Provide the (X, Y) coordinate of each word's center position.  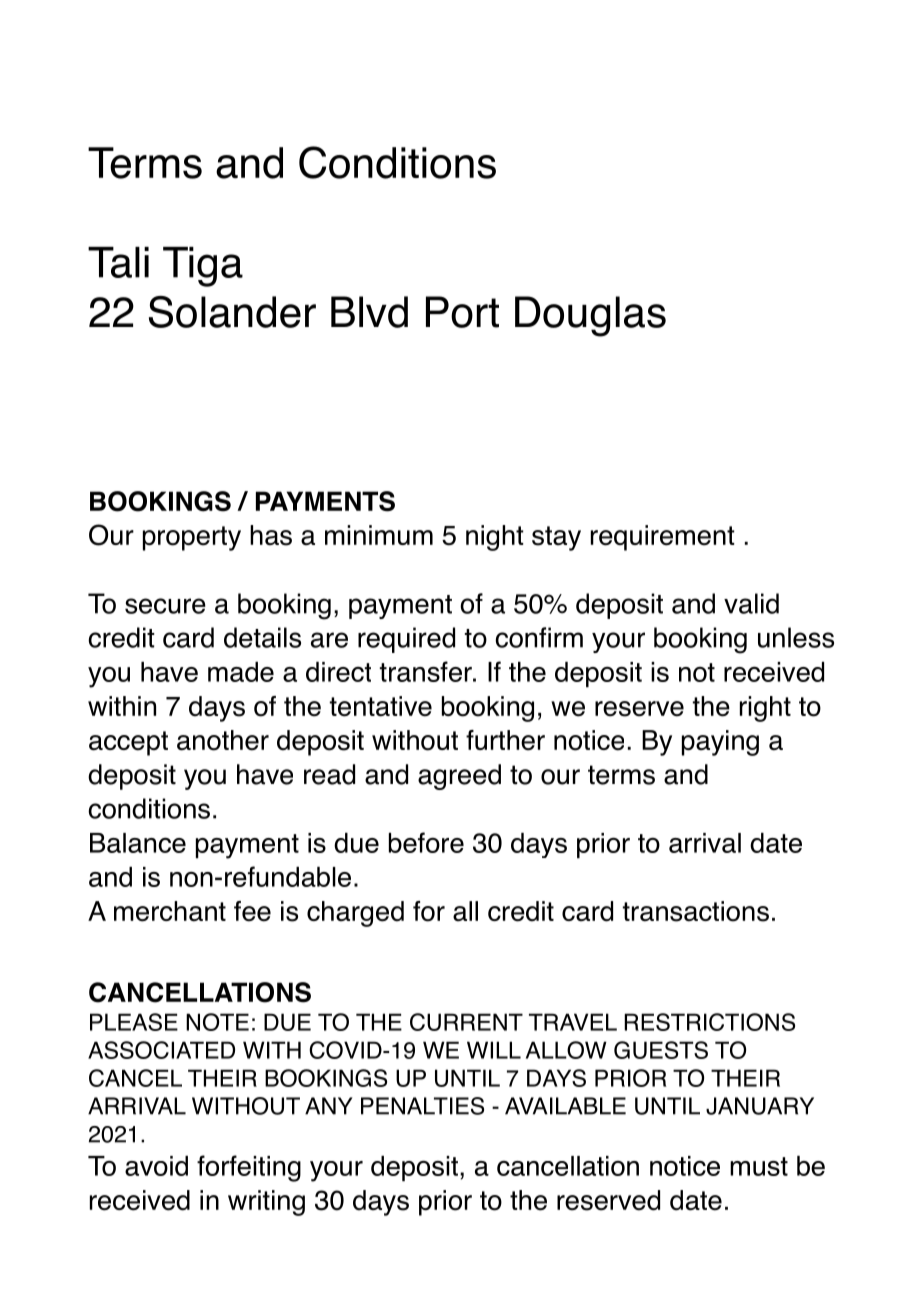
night (495, 538)
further (505, 740)
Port (462, 312)
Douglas (590, 316)
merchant (170, 911)
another (223, 740)
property (192, 538)
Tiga (203, 267)
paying (720, 743)
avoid (156, 1166)
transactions (696, 911)
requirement (663, 538)
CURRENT (466, 1022)
